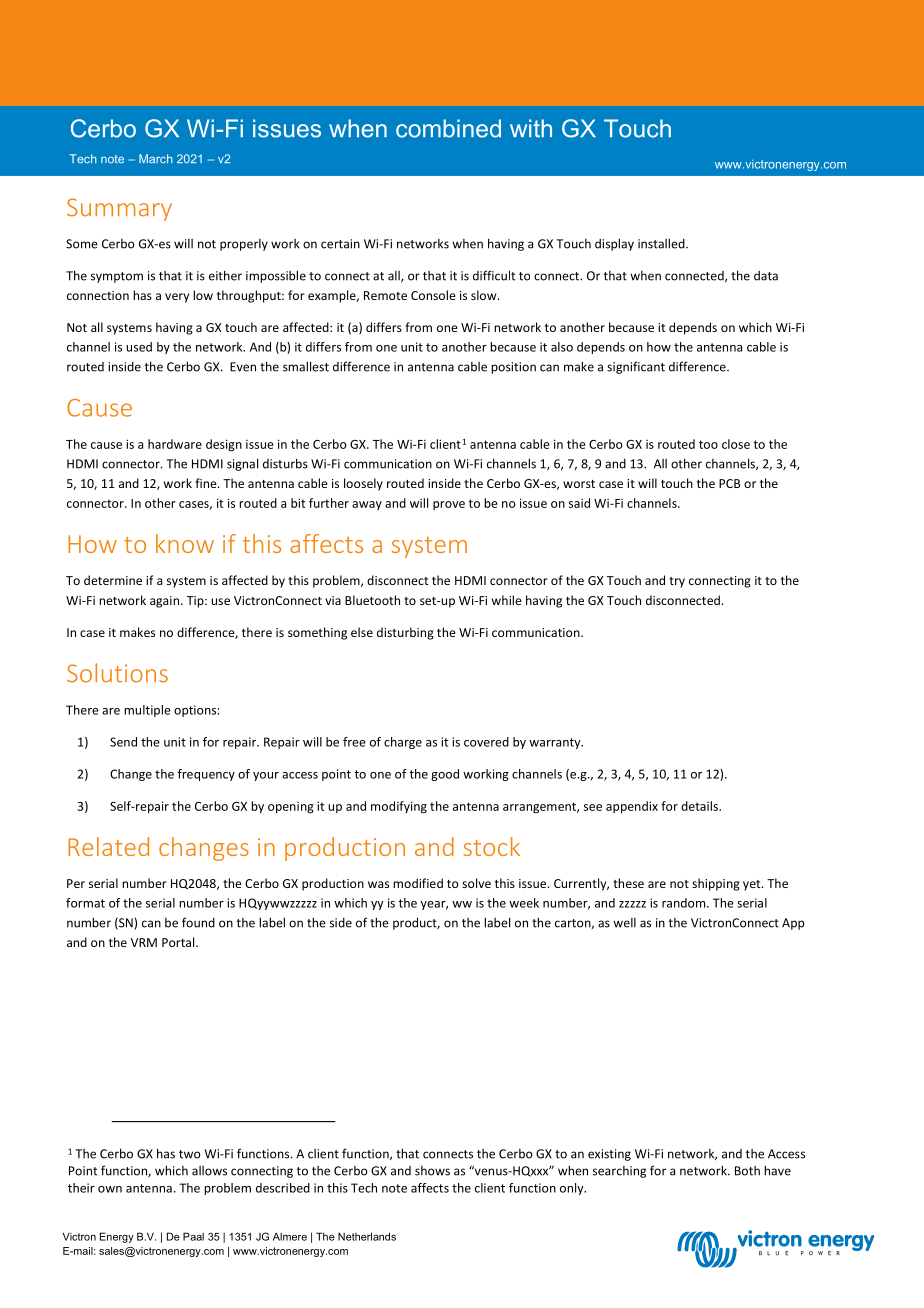  What do you see at coordinates (193, 1236) in the screenshot?
I see `Paal` at bounding box center [193, 1236].
